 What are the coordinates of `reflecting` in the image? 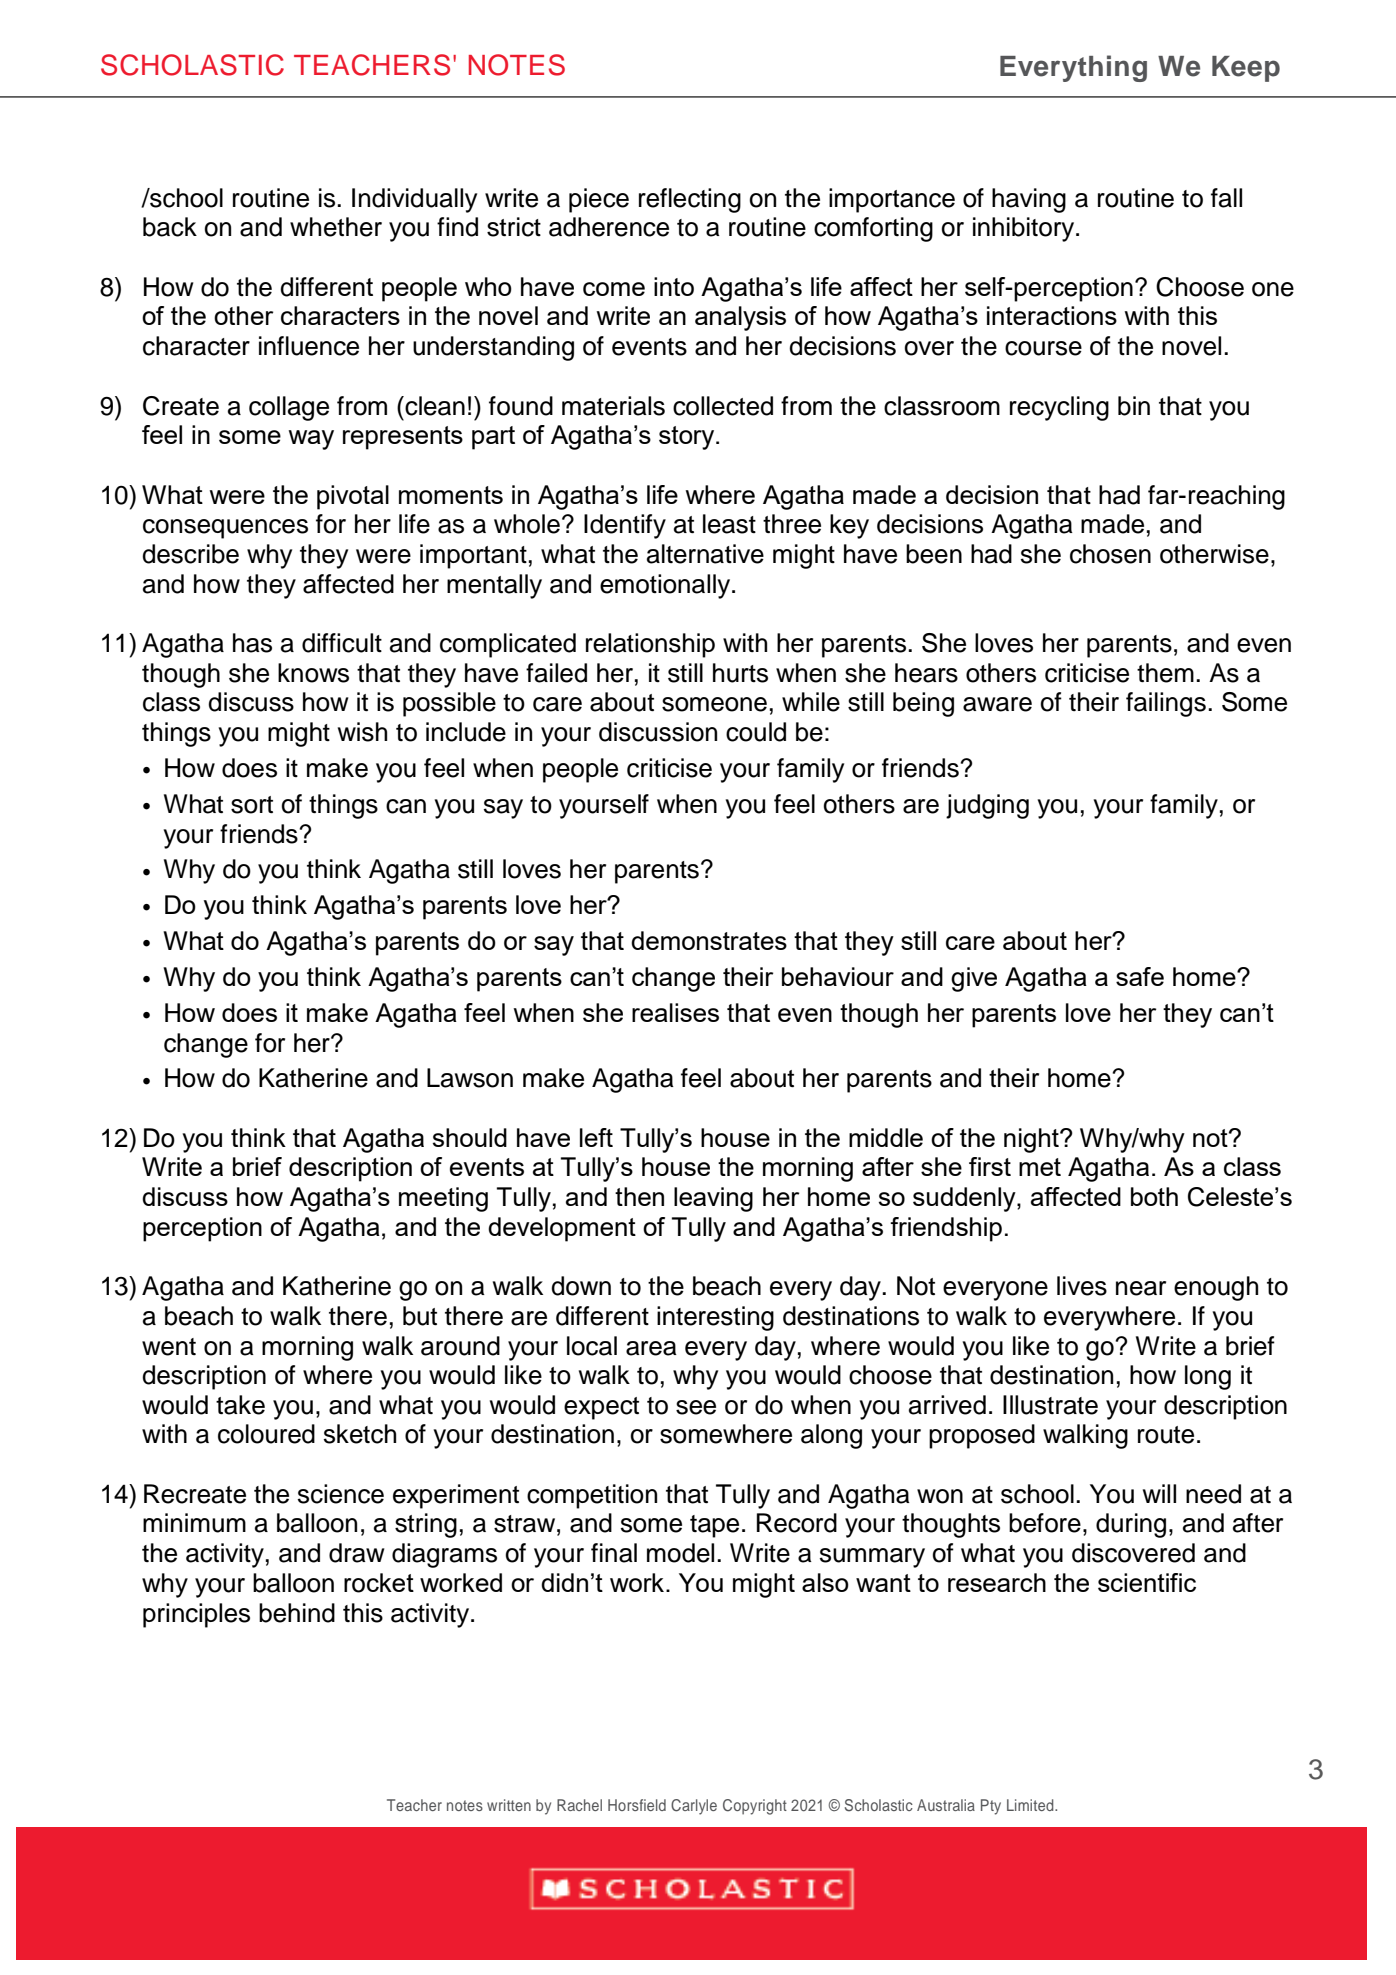 It's located at (690, 200).
